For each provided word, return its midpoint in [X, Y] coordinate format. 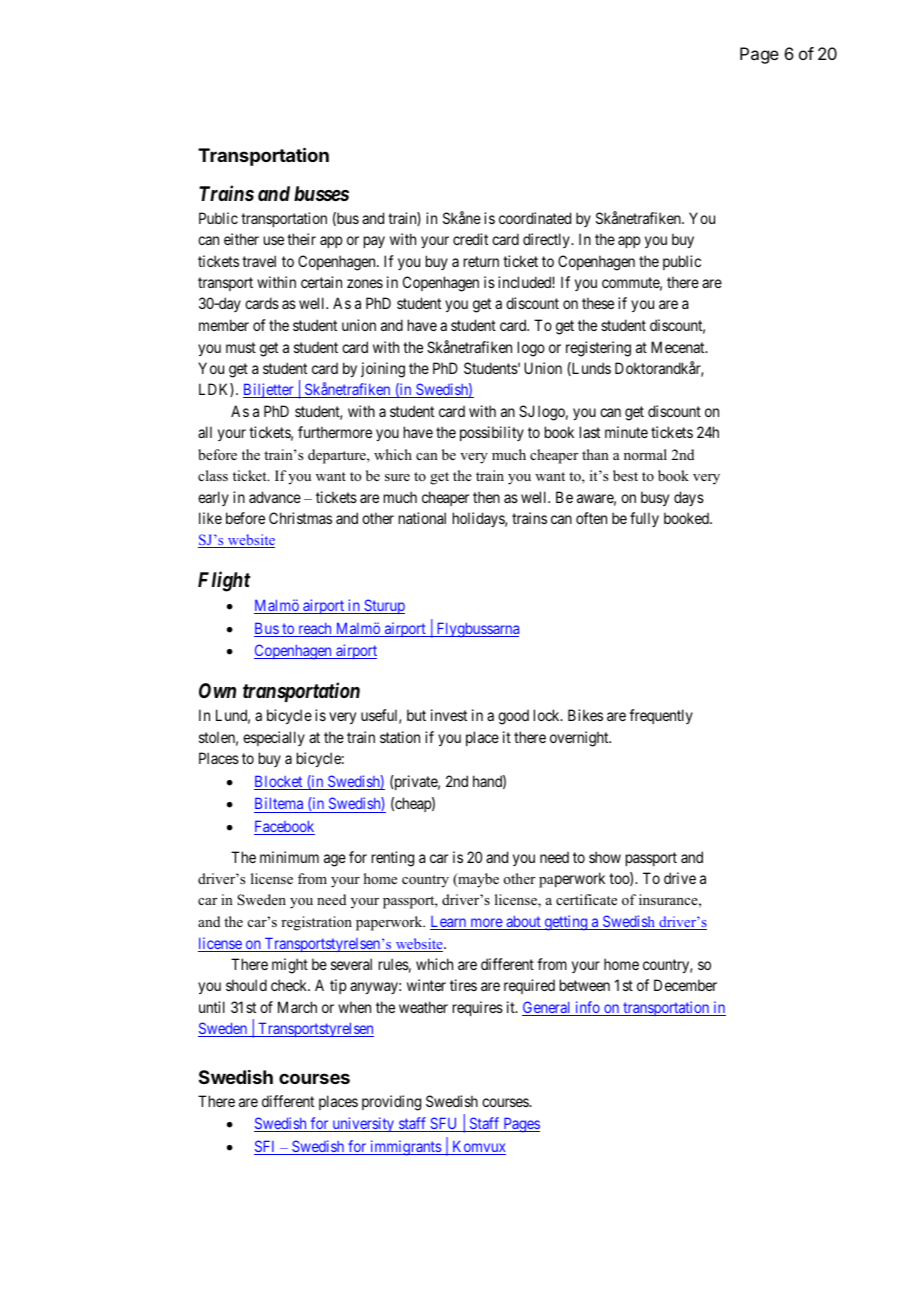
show [605, 857]
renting [393, 859]
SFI [266, 1147]
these [598, 303]
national [422, 518]
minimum [289, 857]
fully [644, 519]
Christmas [300, 518]
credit [470, 239]
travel [259, 261]
